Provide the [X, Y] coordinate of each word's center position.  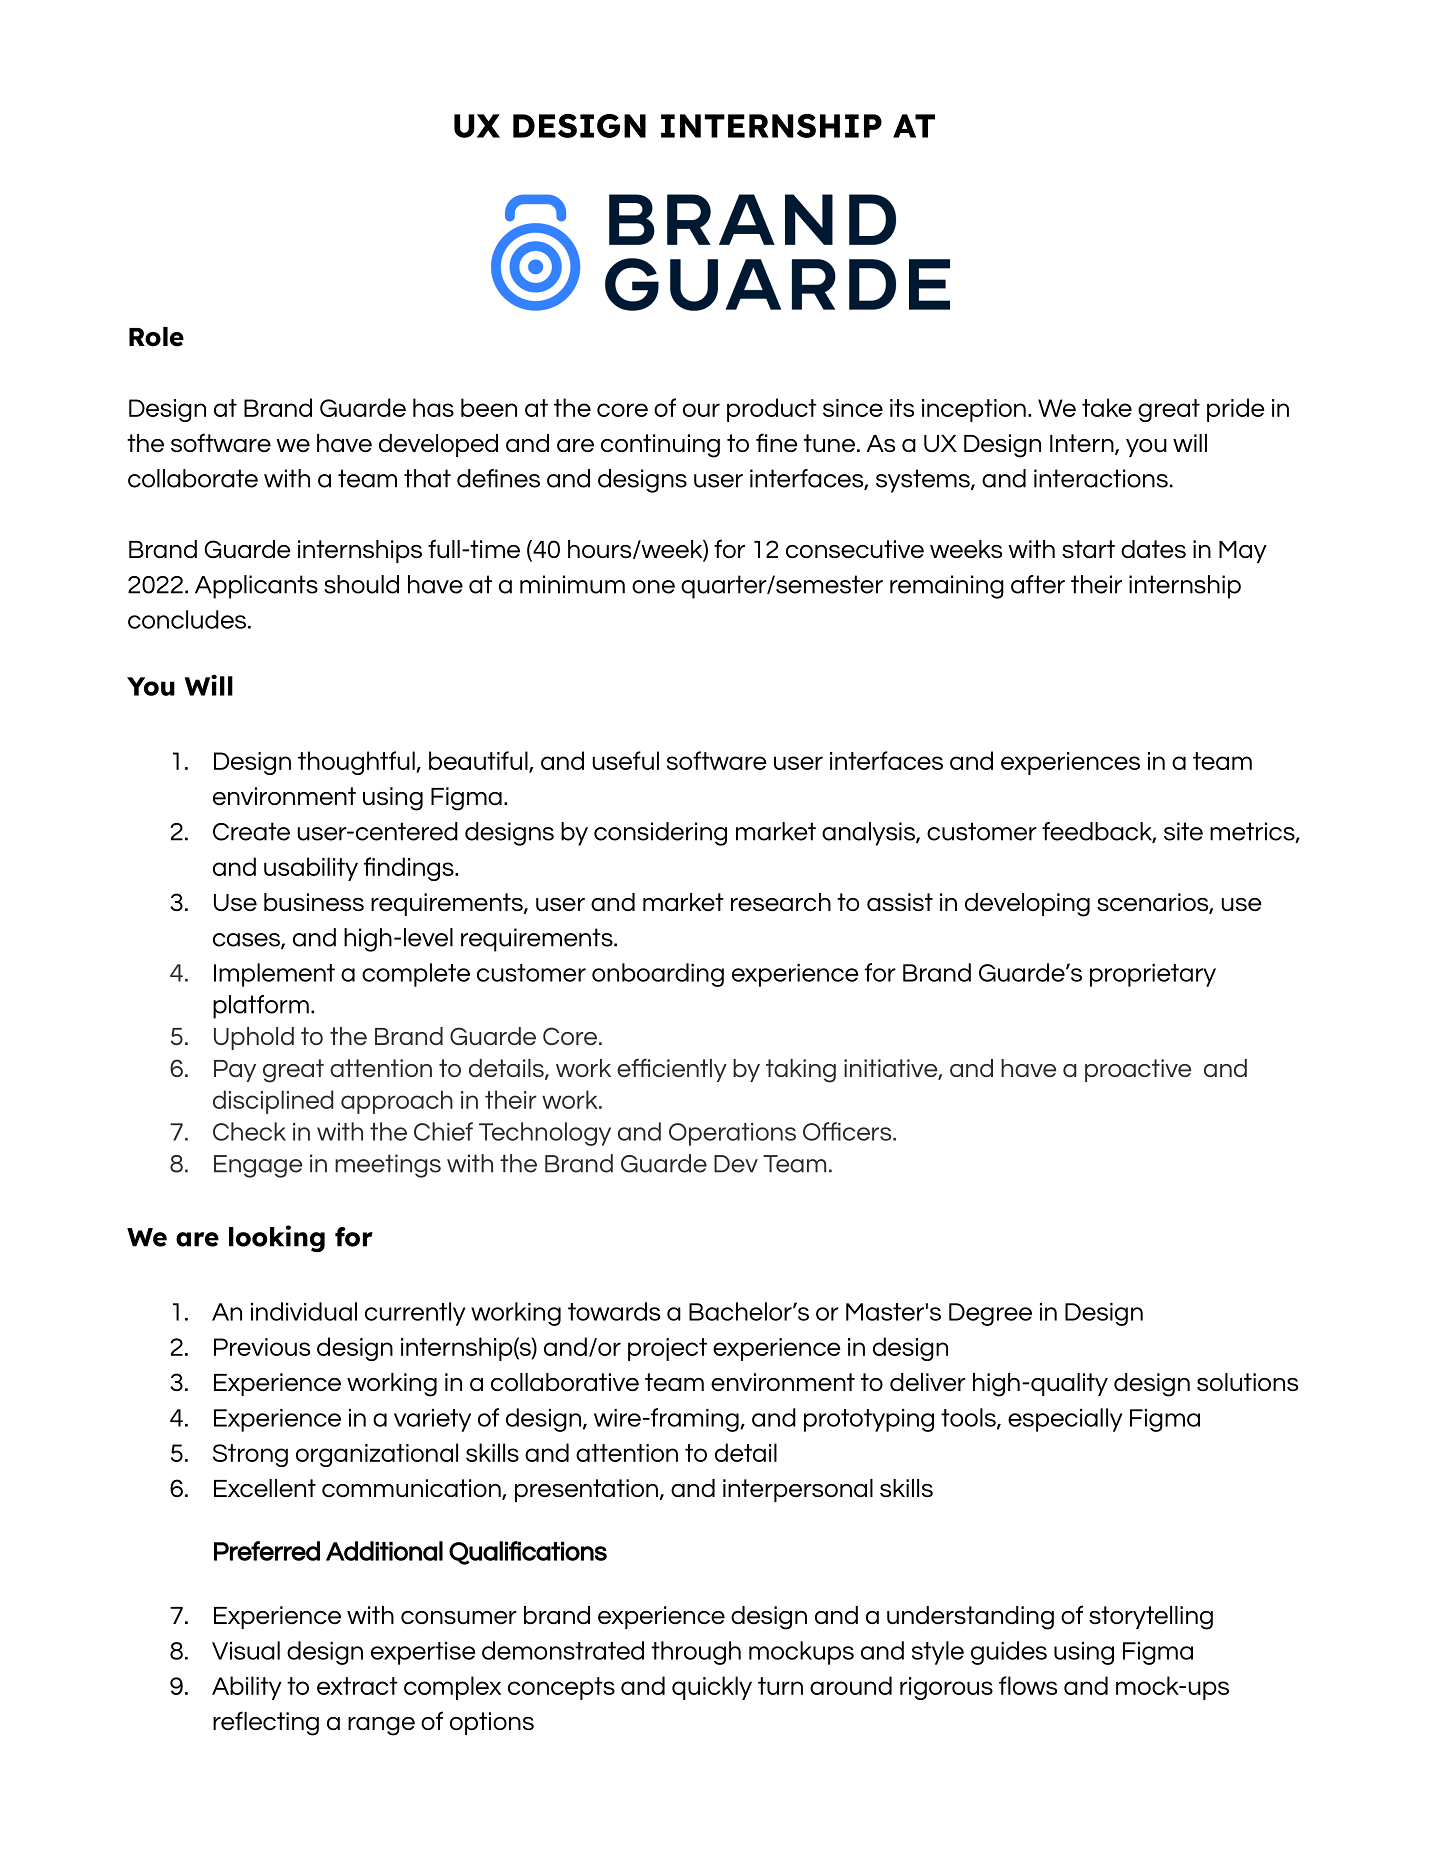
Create [251, 831]
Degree [990, 1314]
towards [614, 1311]
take [1107, 407]
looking [277, 1239]
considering [660, 834]
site [1183, 831]
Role [156, 337]
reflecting [266, 1723]
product [772, 410]
